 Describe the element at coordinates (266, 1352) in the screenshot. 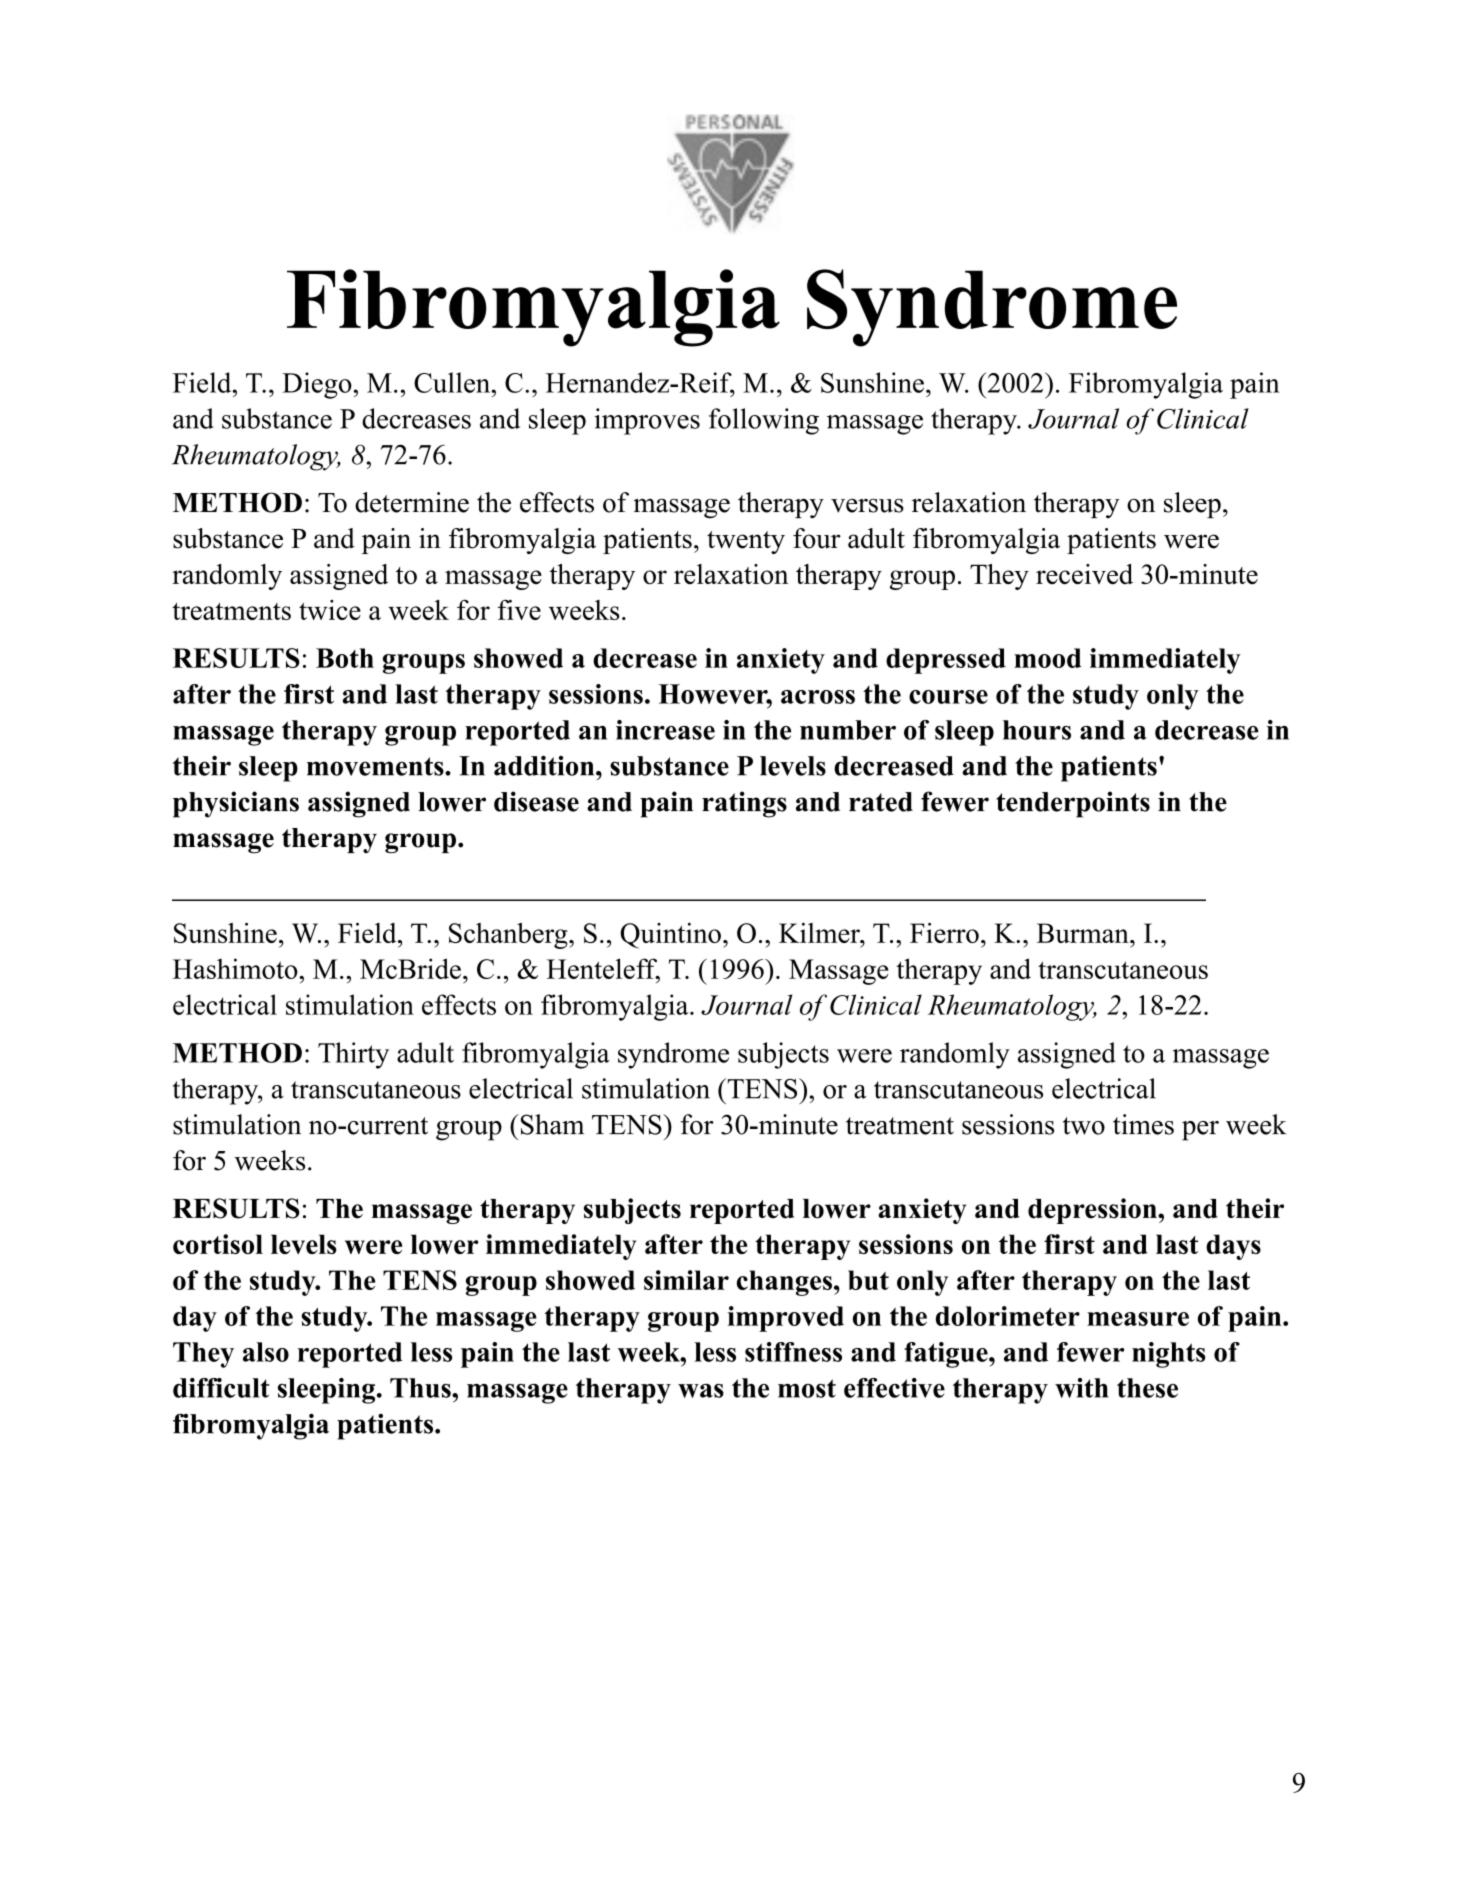

I see `also` at that location.
